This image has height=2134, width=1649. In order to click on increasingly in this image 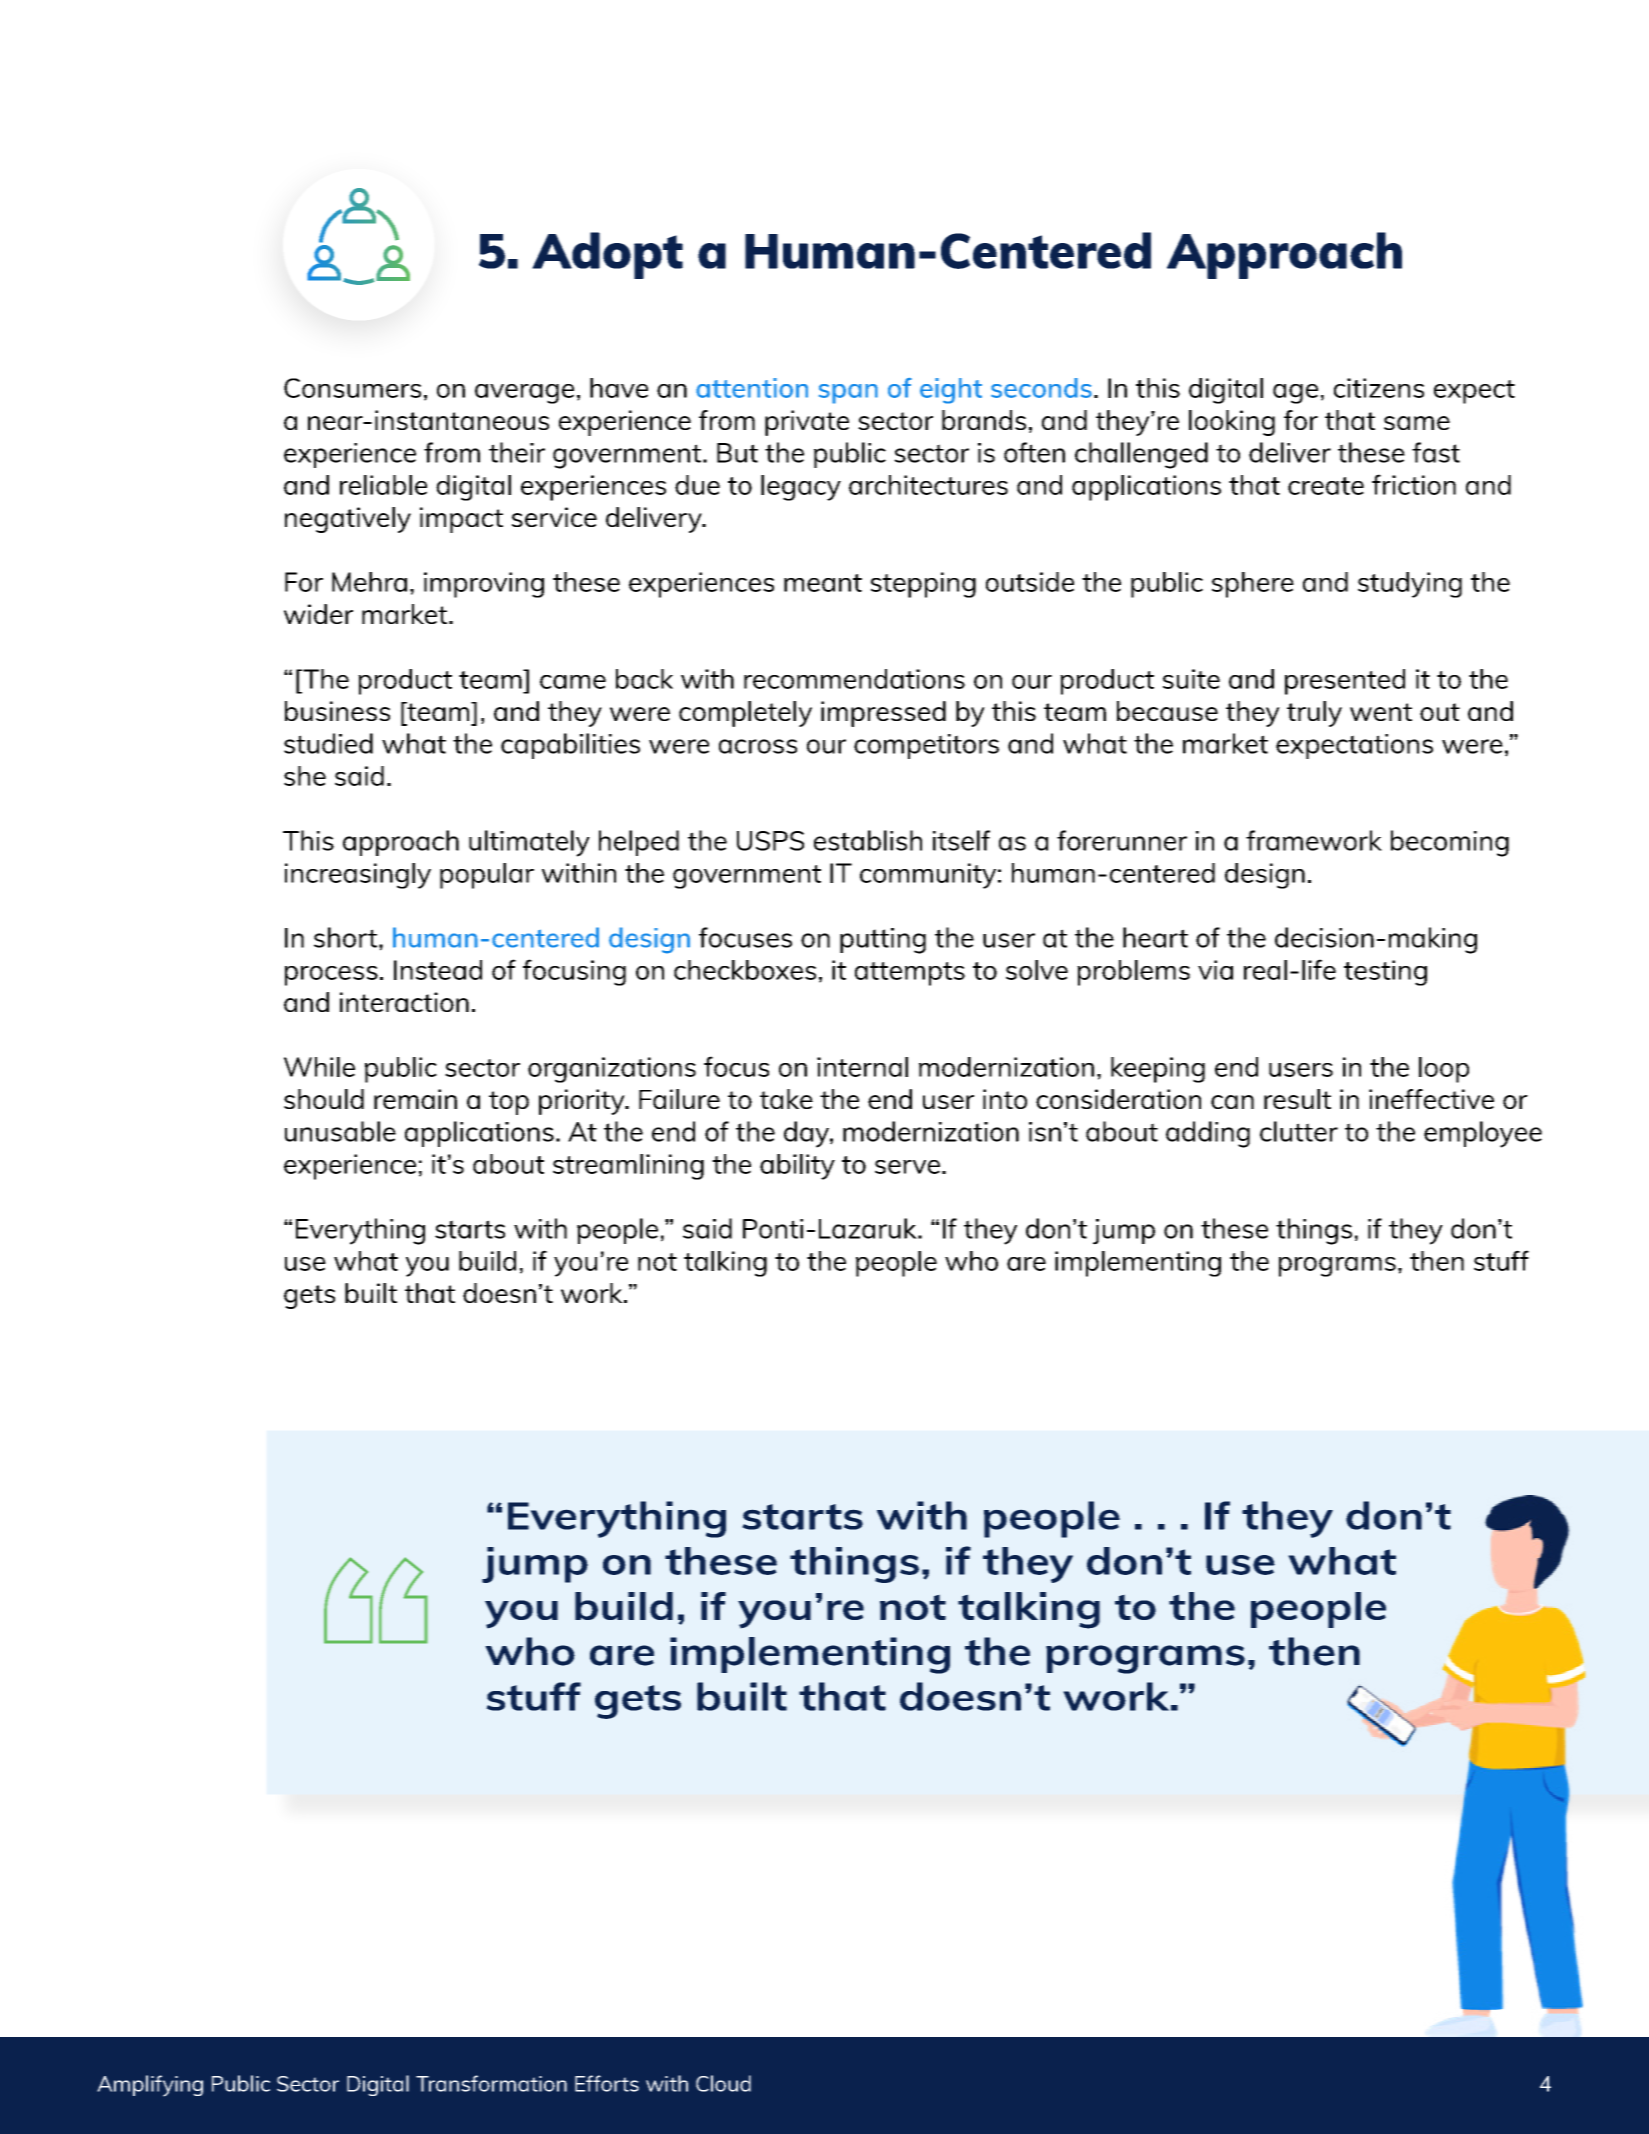, I will do `click(358, 876)`.
